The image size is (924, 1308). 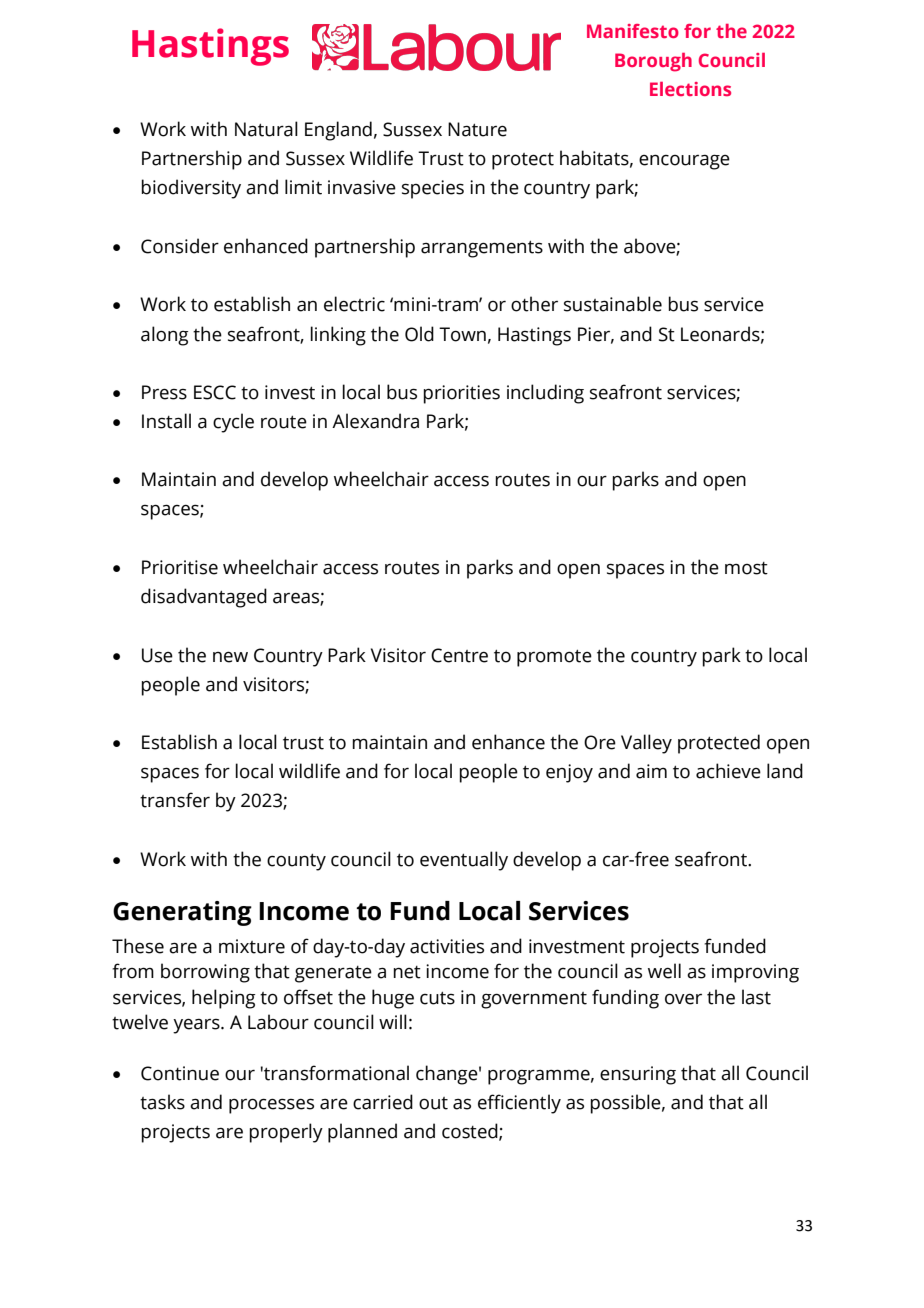 I want to click on including, so click(x=545, y=394).
